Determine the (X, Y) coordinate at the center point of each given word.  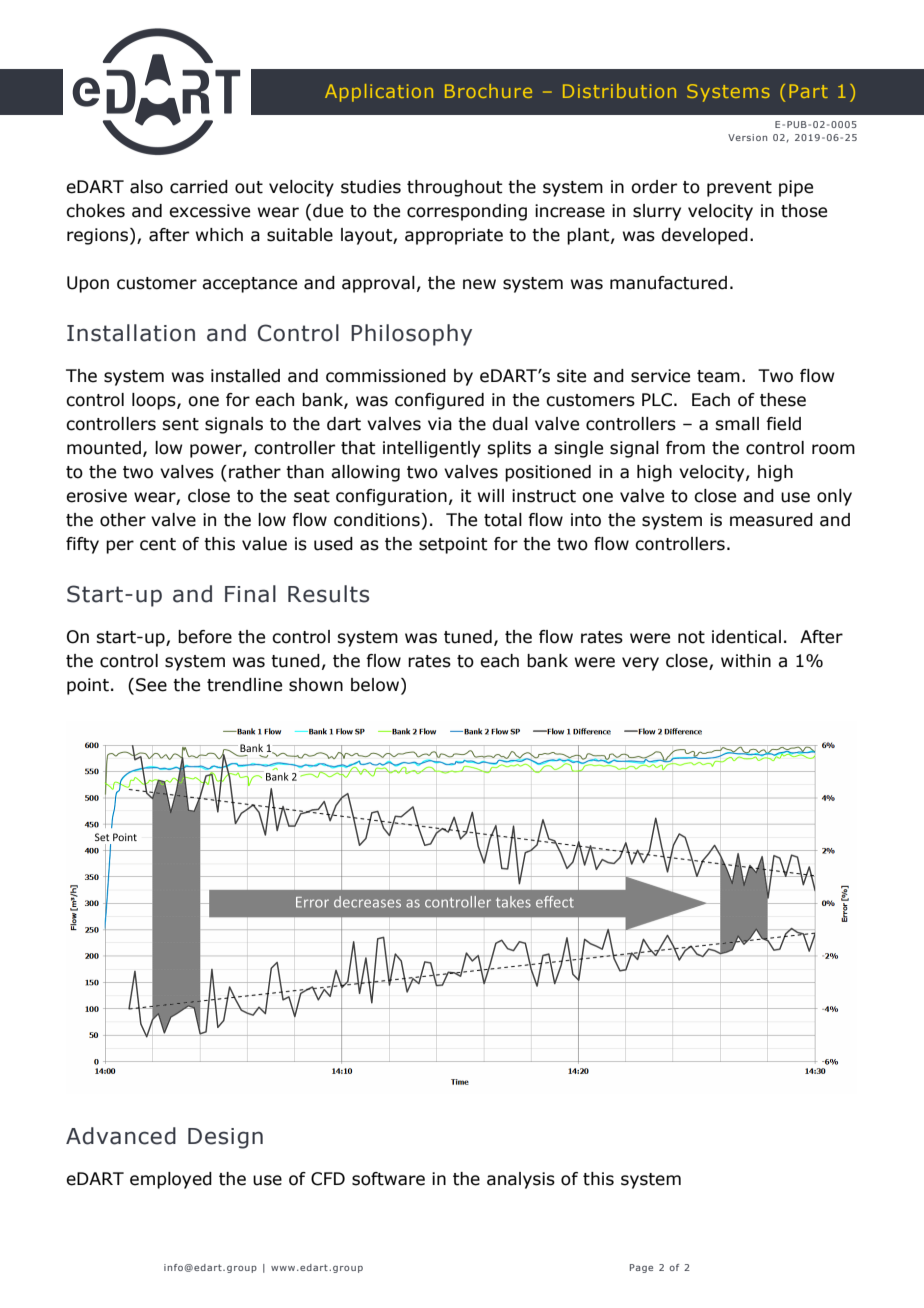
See (151, 685)
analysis (521, 1180)
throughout (455, 188)
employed (171, 1180)
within (746, 661)
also (146, 187)
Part (808, 91)
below (376, 686)
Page (641, 1268)
